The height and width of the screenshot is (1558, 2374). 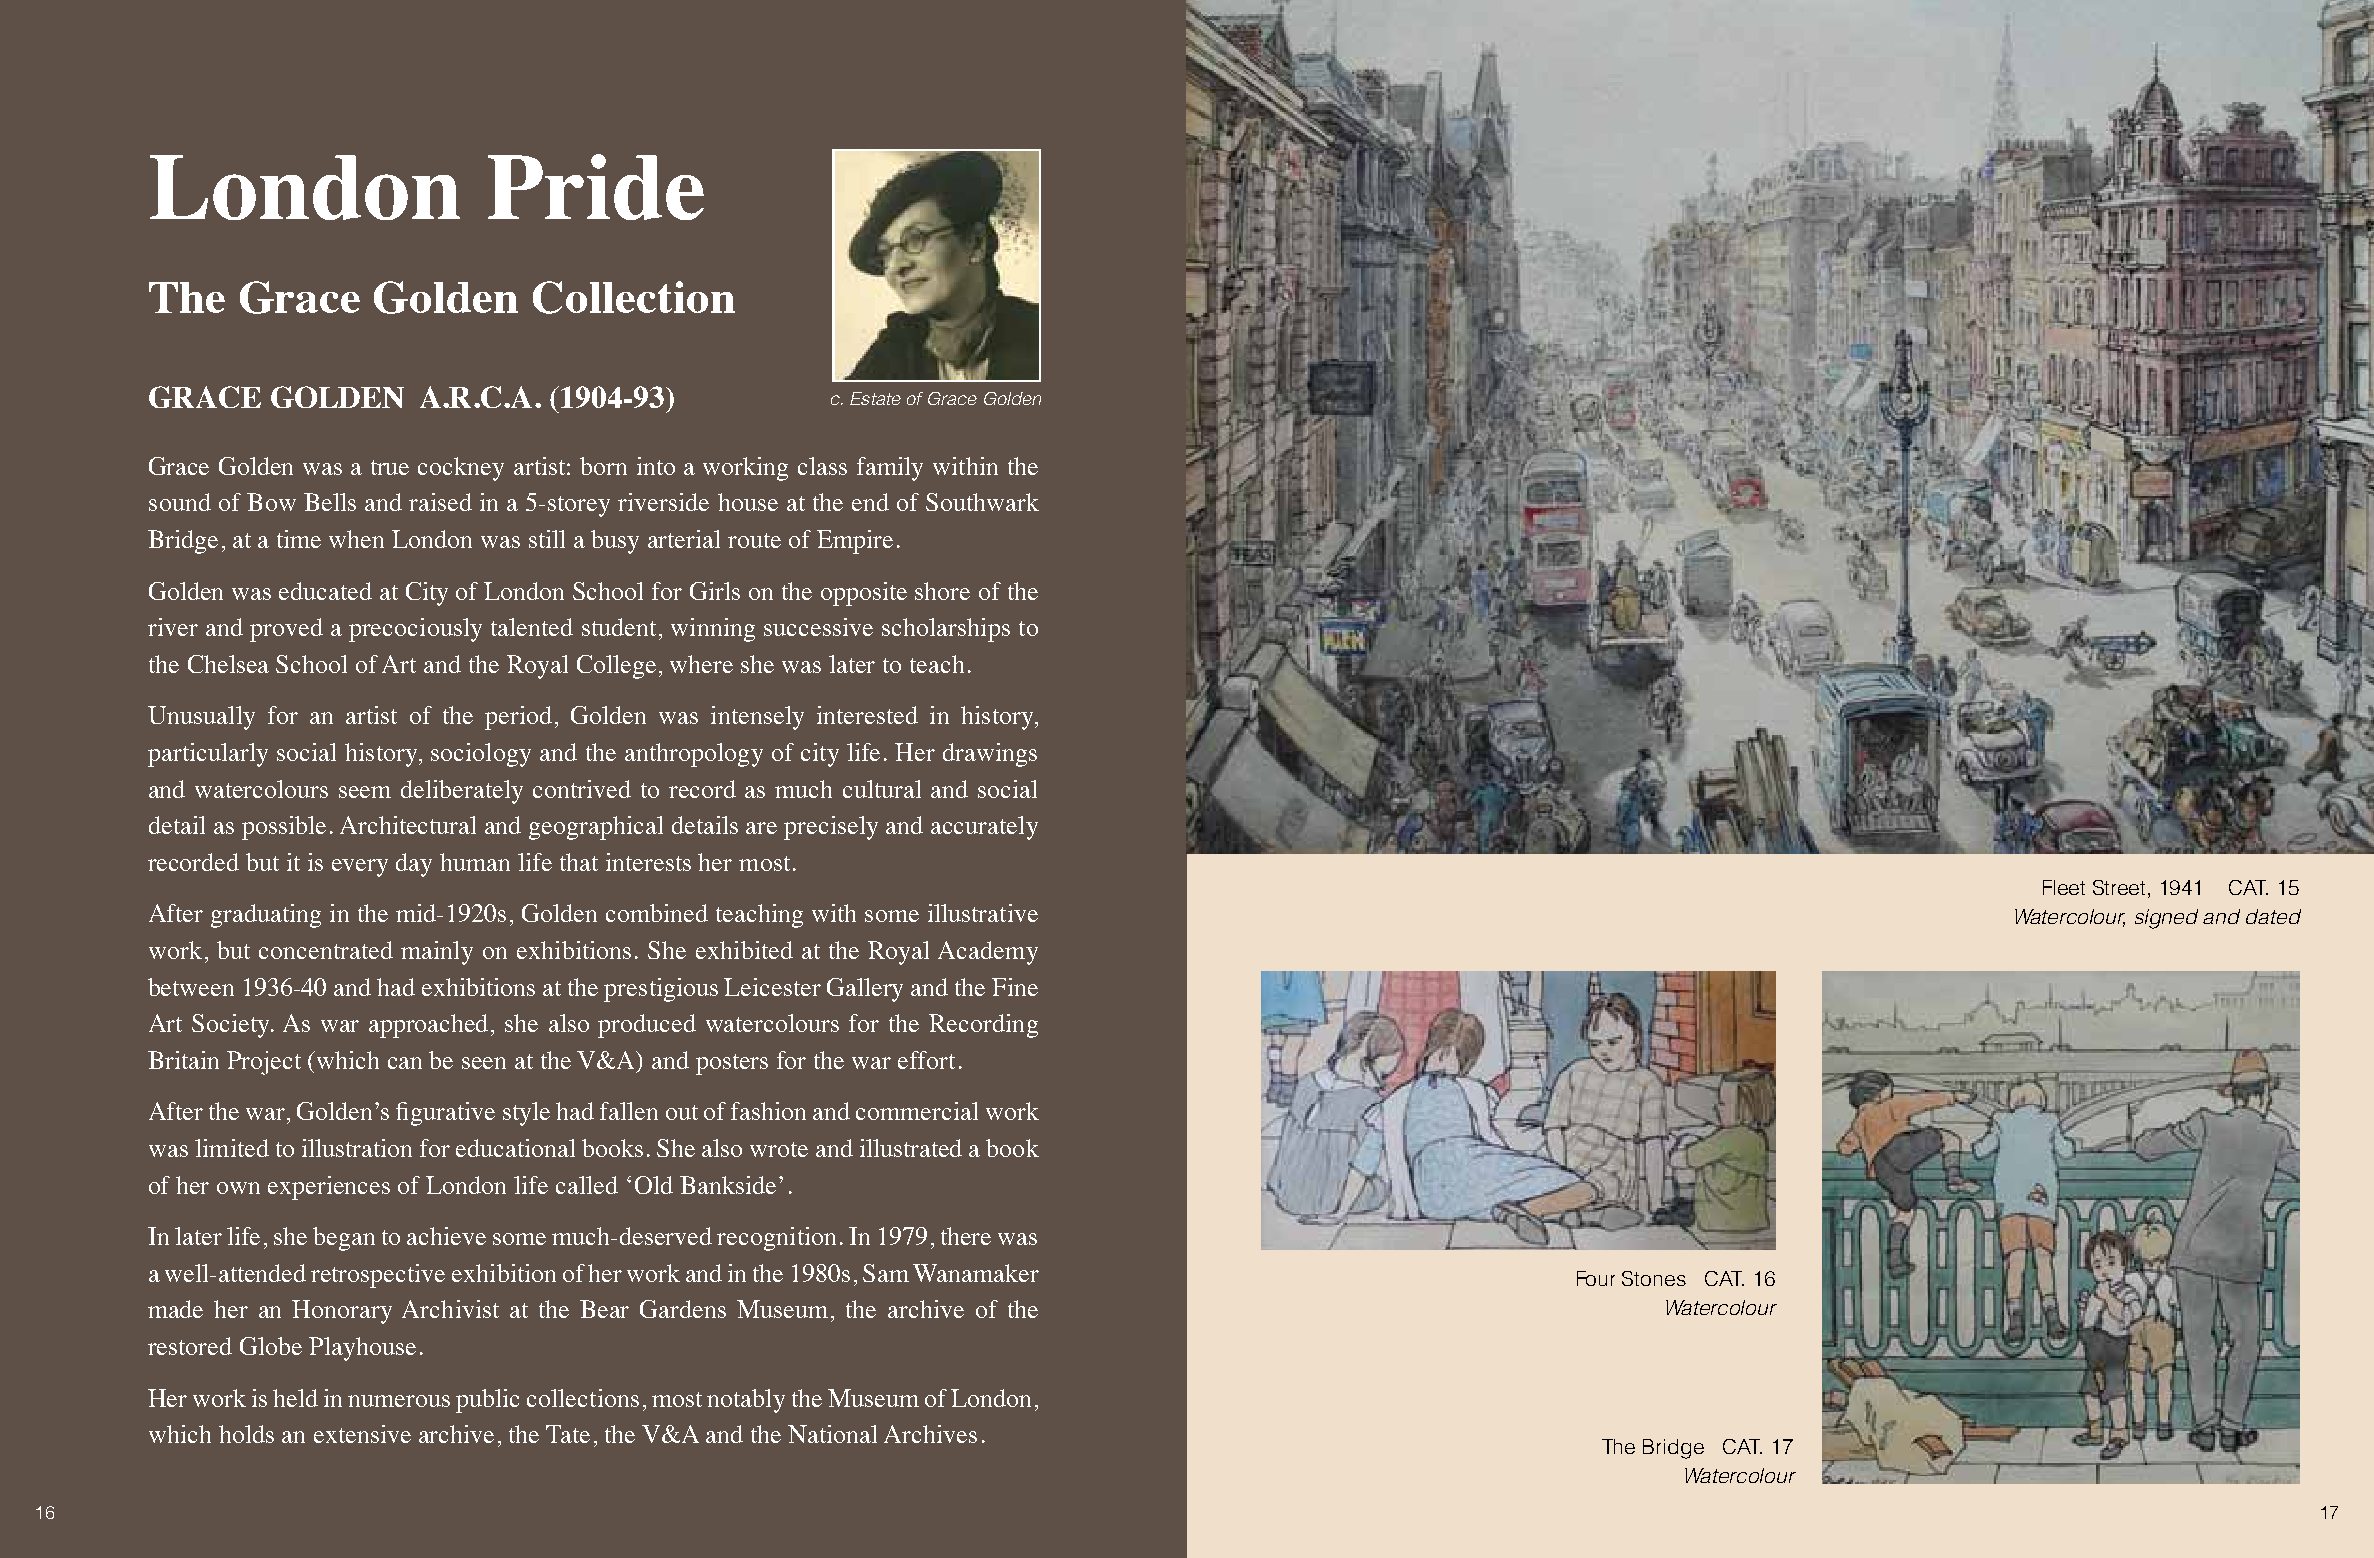 What do you see at coordinates (982, 502) in the screenshot?
I see `Southwark` at bounding box center [982, 502].
